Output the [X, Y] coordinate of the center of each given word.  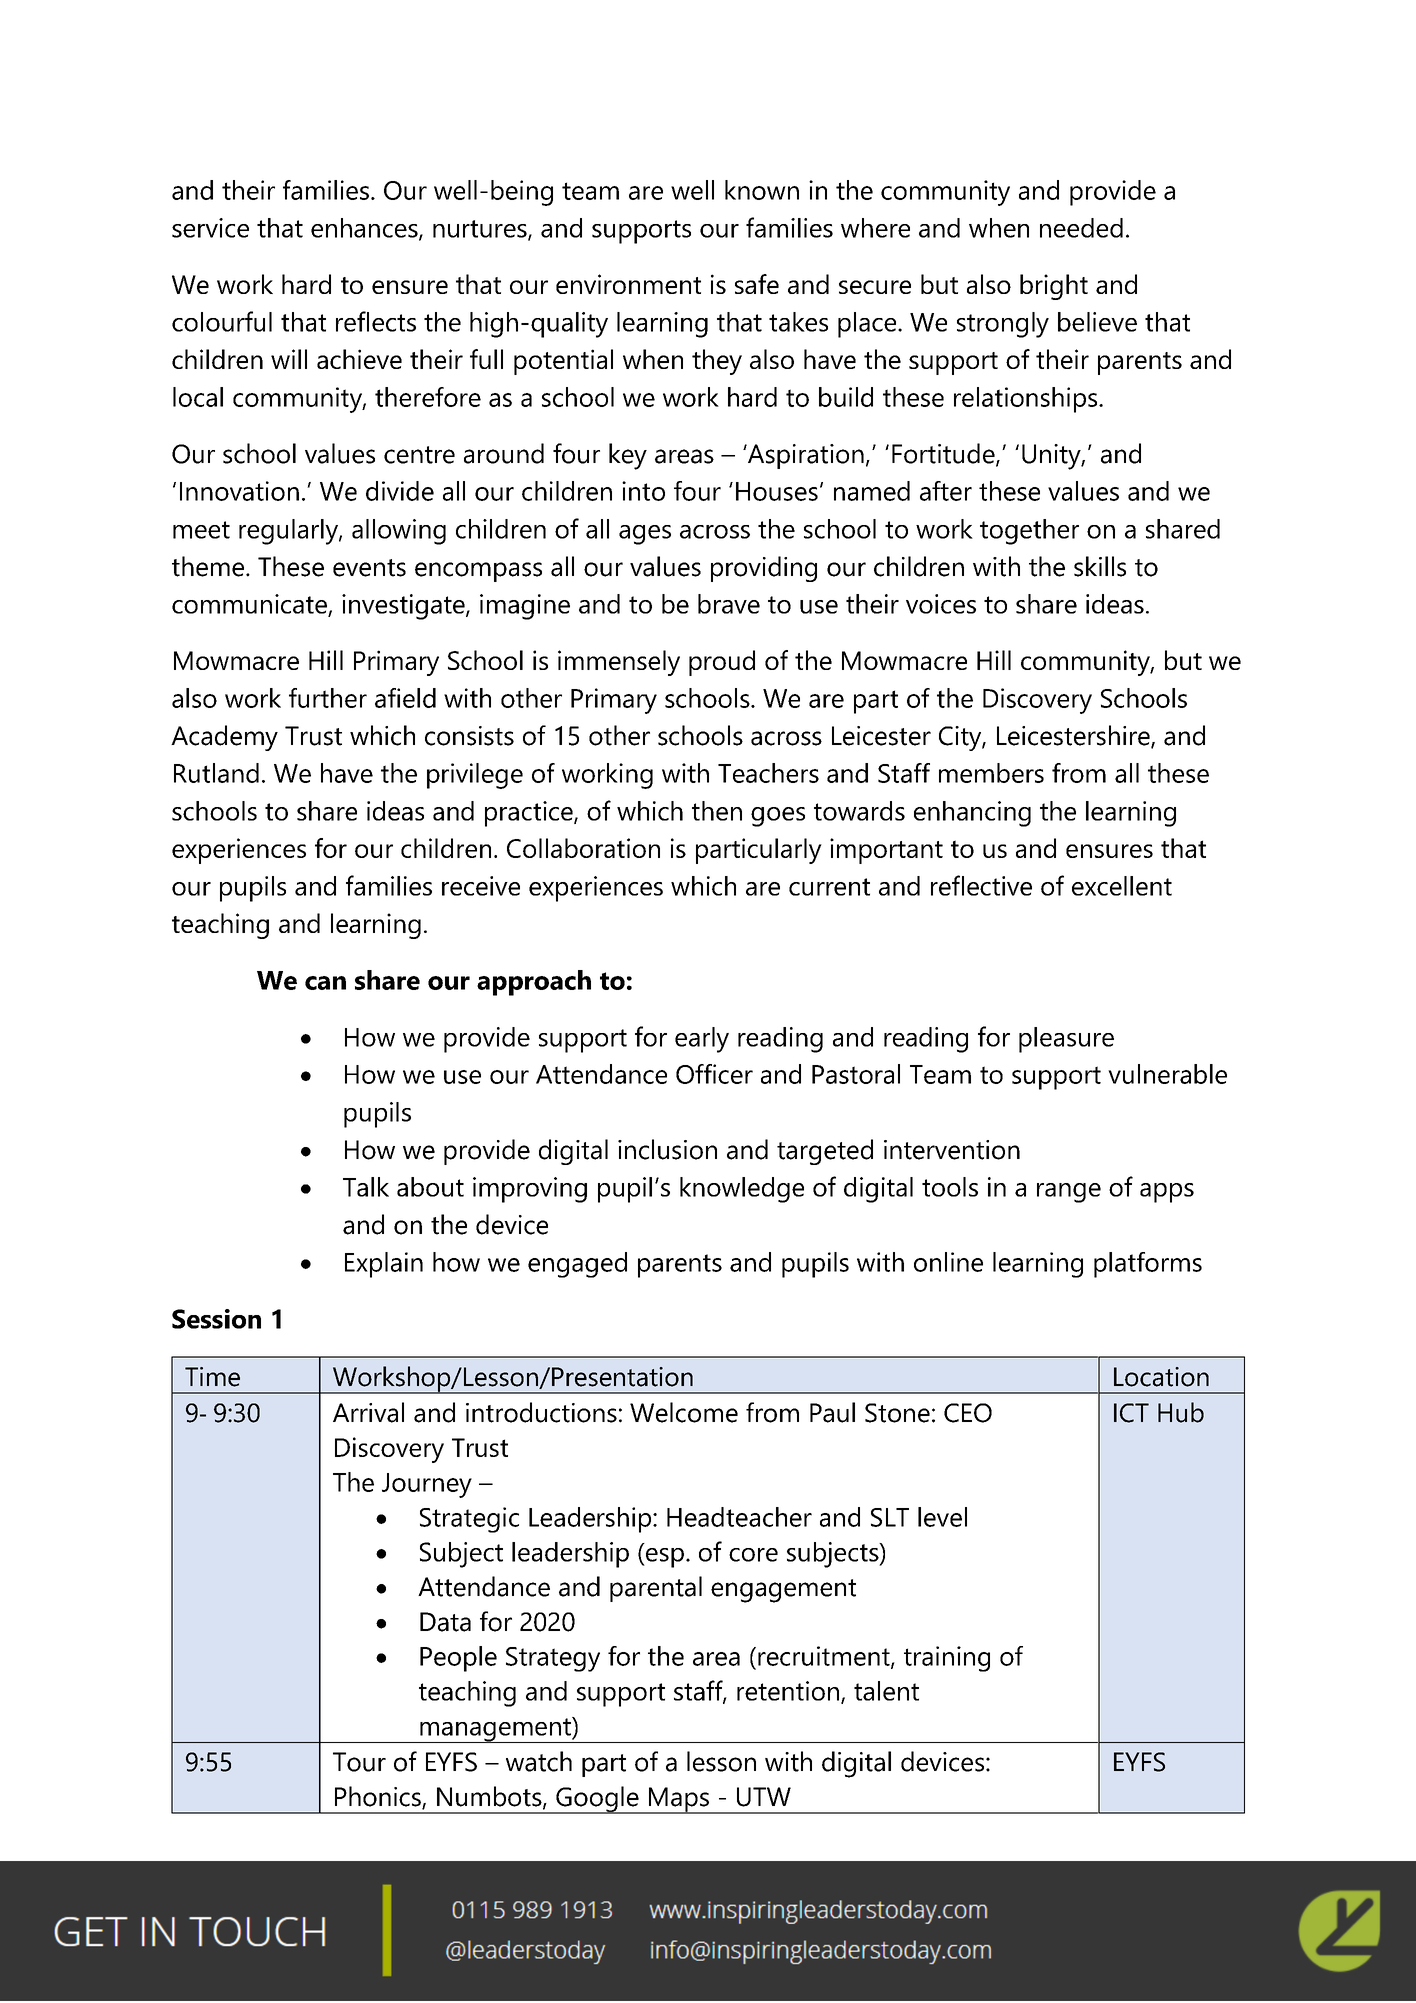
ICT [1131, 1413]
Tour [359, 1762]
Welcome [684, 1412]
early [702, 1040]
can [325, 983]
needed [1081, 228]
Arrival [368, 1412]
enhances [365, 229]
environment [628, 284]
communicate [250, 605]
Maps [678, 1800]
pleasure [1066, 1040]
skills [1100, 566]
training [947, 1659]
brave [729, 604]
